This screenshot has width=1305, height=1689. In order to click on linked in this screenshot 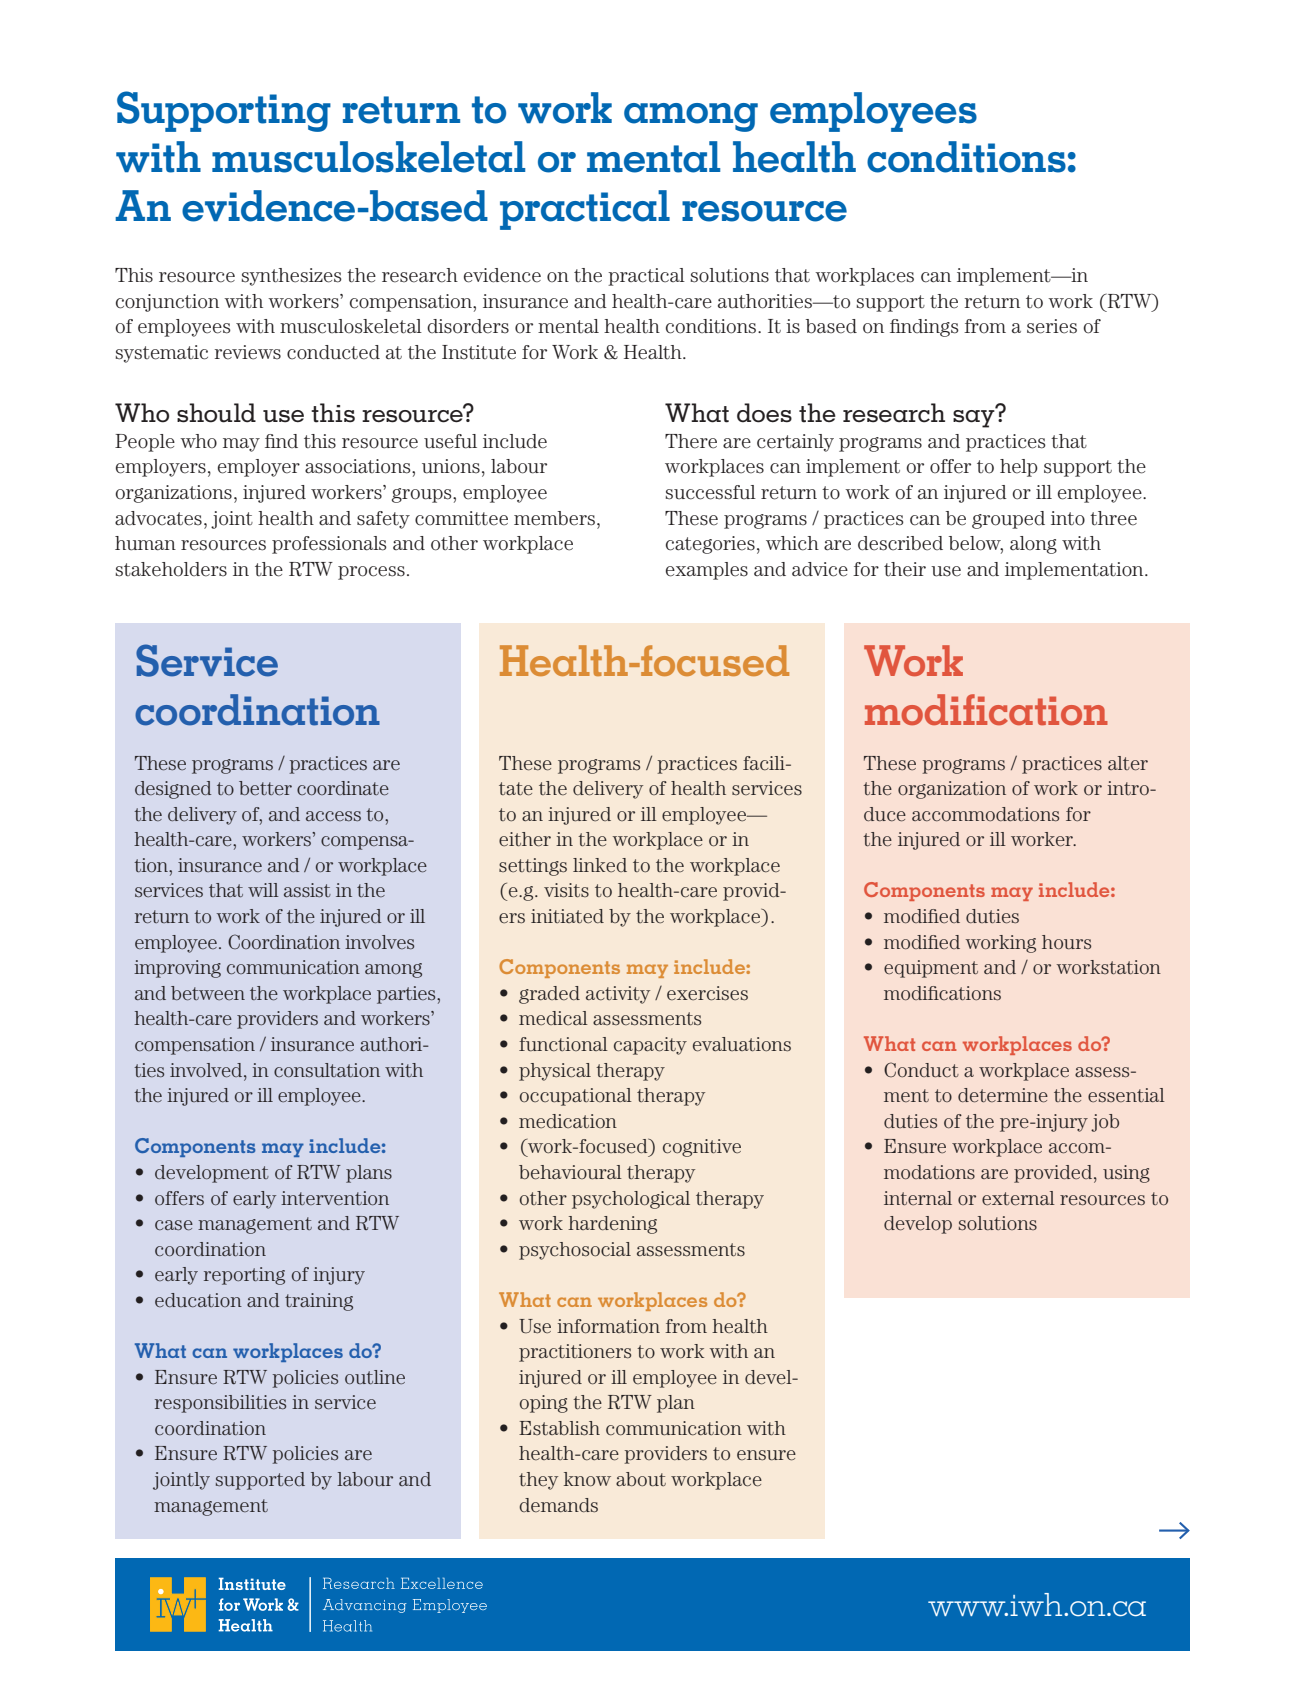, I will do `click(600, 865)`.
